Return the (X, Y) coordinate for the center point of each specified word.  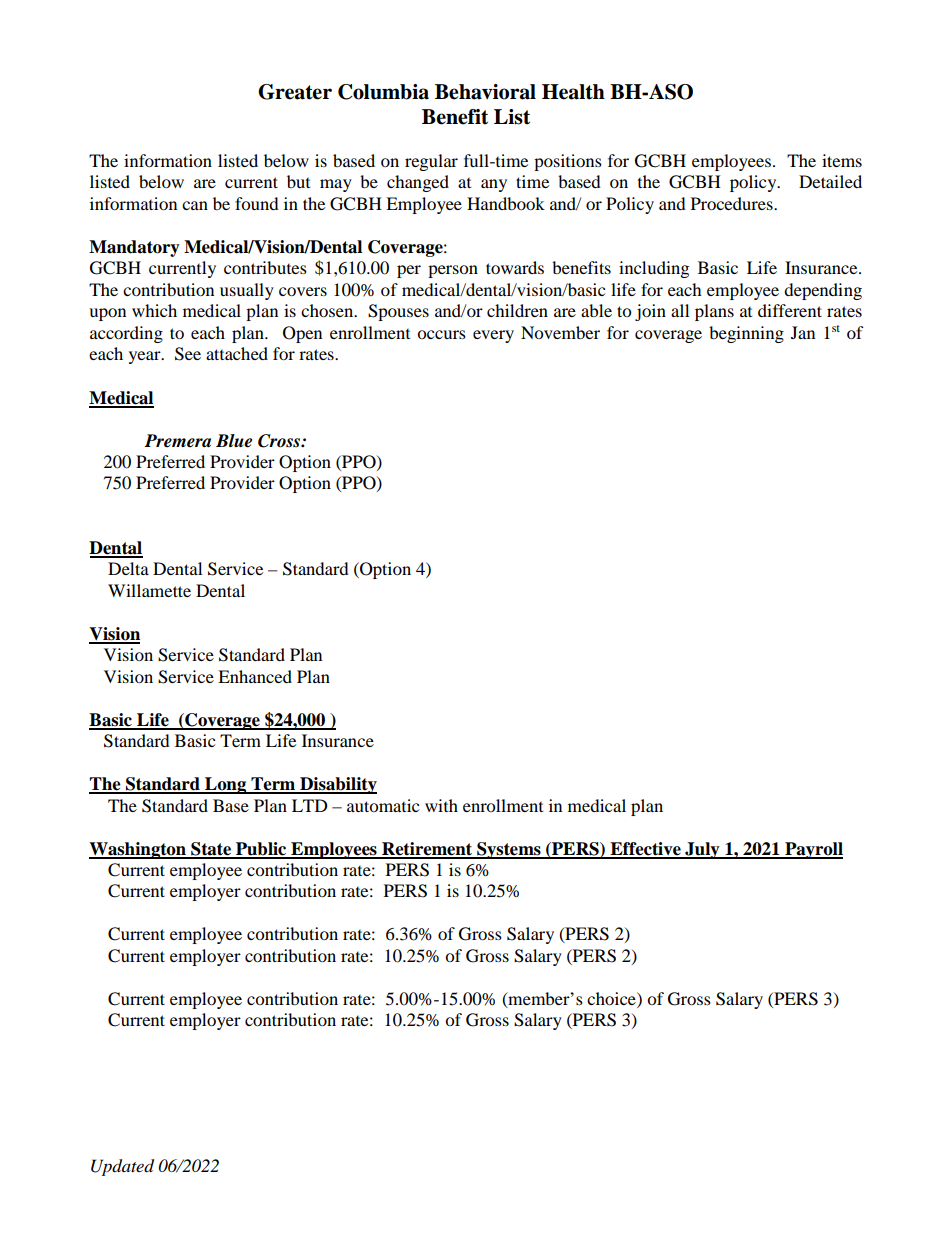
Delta (128, 568)
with (441, 805)
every (493, 336)
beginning (746, 334)
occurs (441, 334)
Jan (803, 332)
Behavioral (485, 92)
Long (226, 785)
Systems (509, 850)
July (702, 850)
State (211, 850)
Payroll (813, 850)
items (842, 160)
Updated (122, 1167)
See (188, 354)
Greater (295, 92)
